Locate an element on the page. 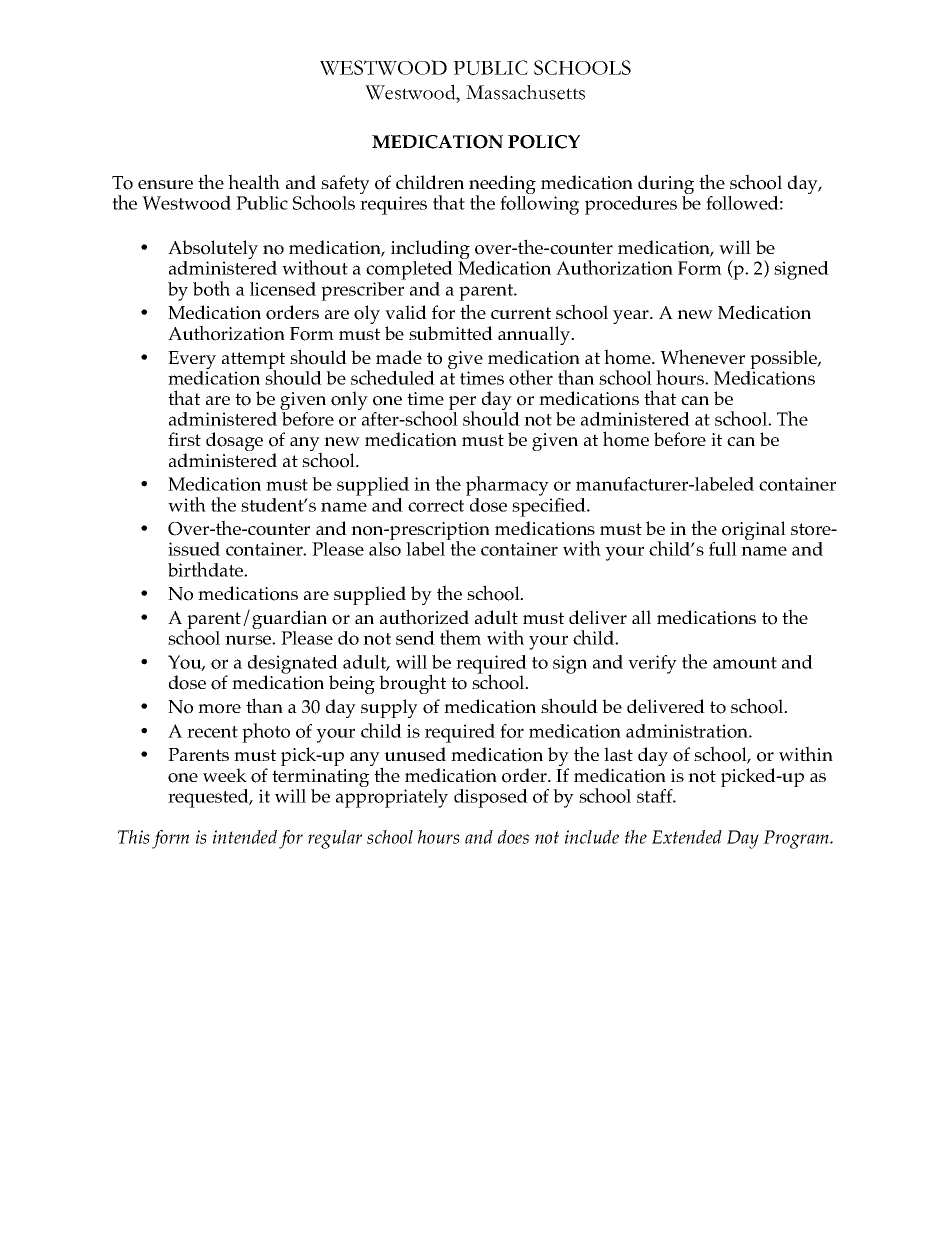  during is located at coordinates (665, 186).
